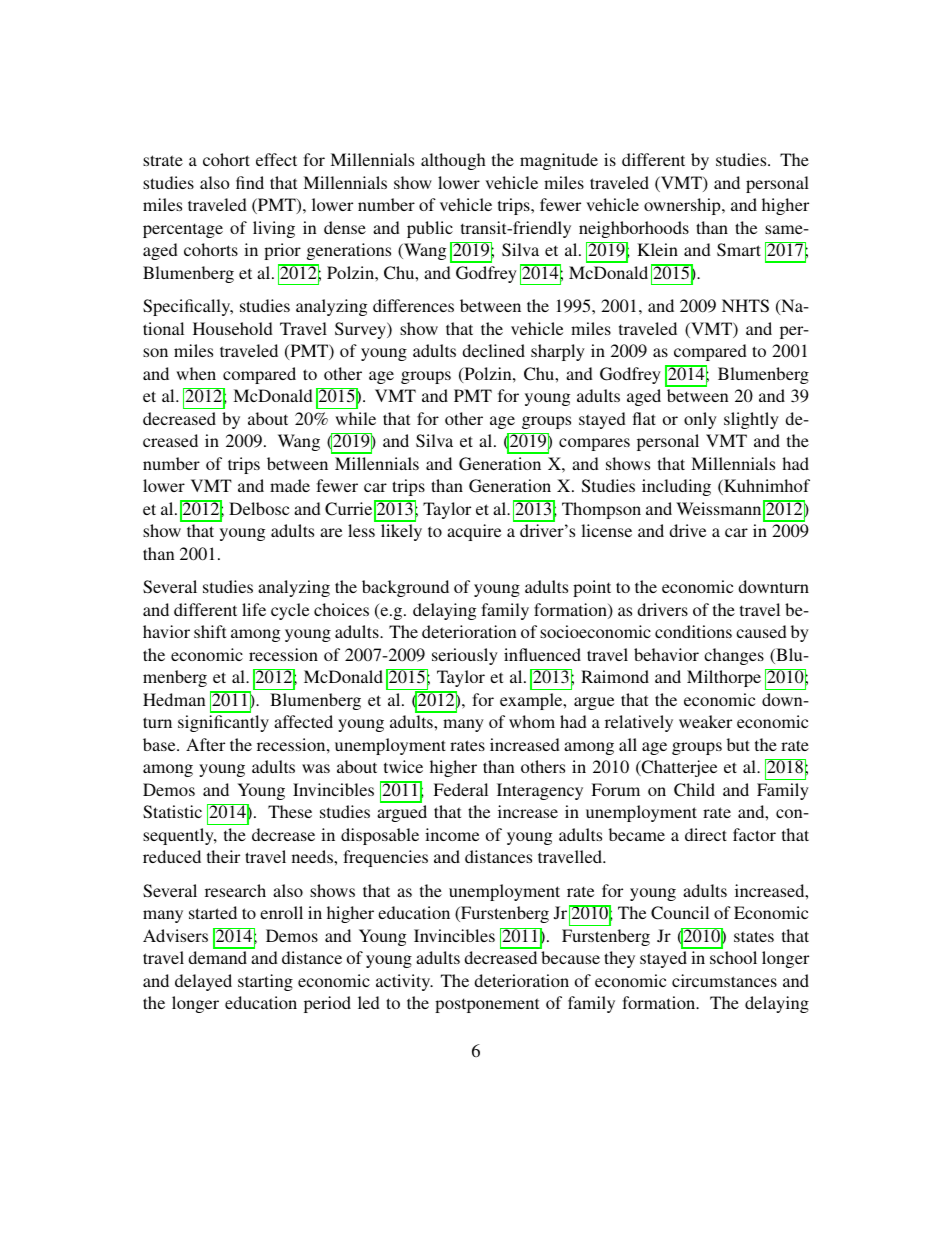  I want to click on conditions, so click(693, 631).
